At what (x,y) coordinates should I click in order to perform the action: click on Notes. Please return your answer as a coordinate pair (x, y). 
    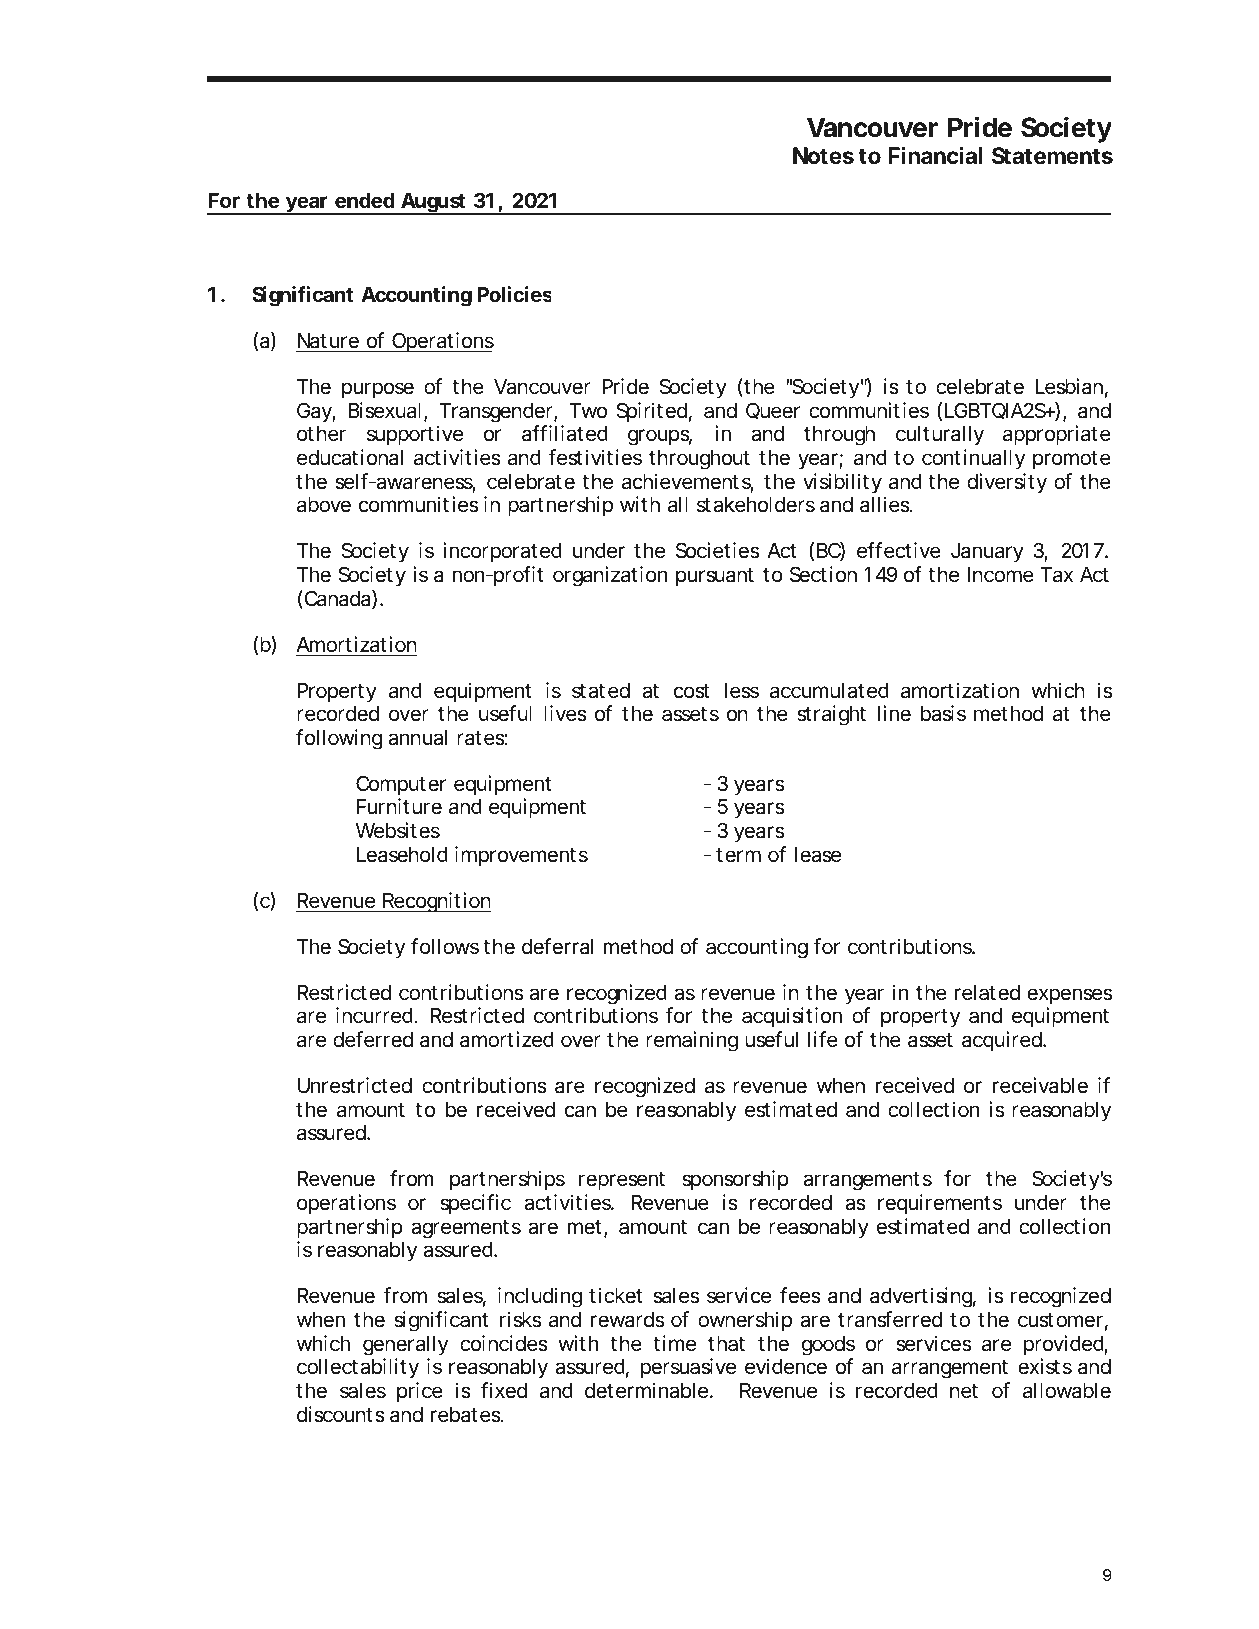
    Looking at the image, I should click on (823, 156).
